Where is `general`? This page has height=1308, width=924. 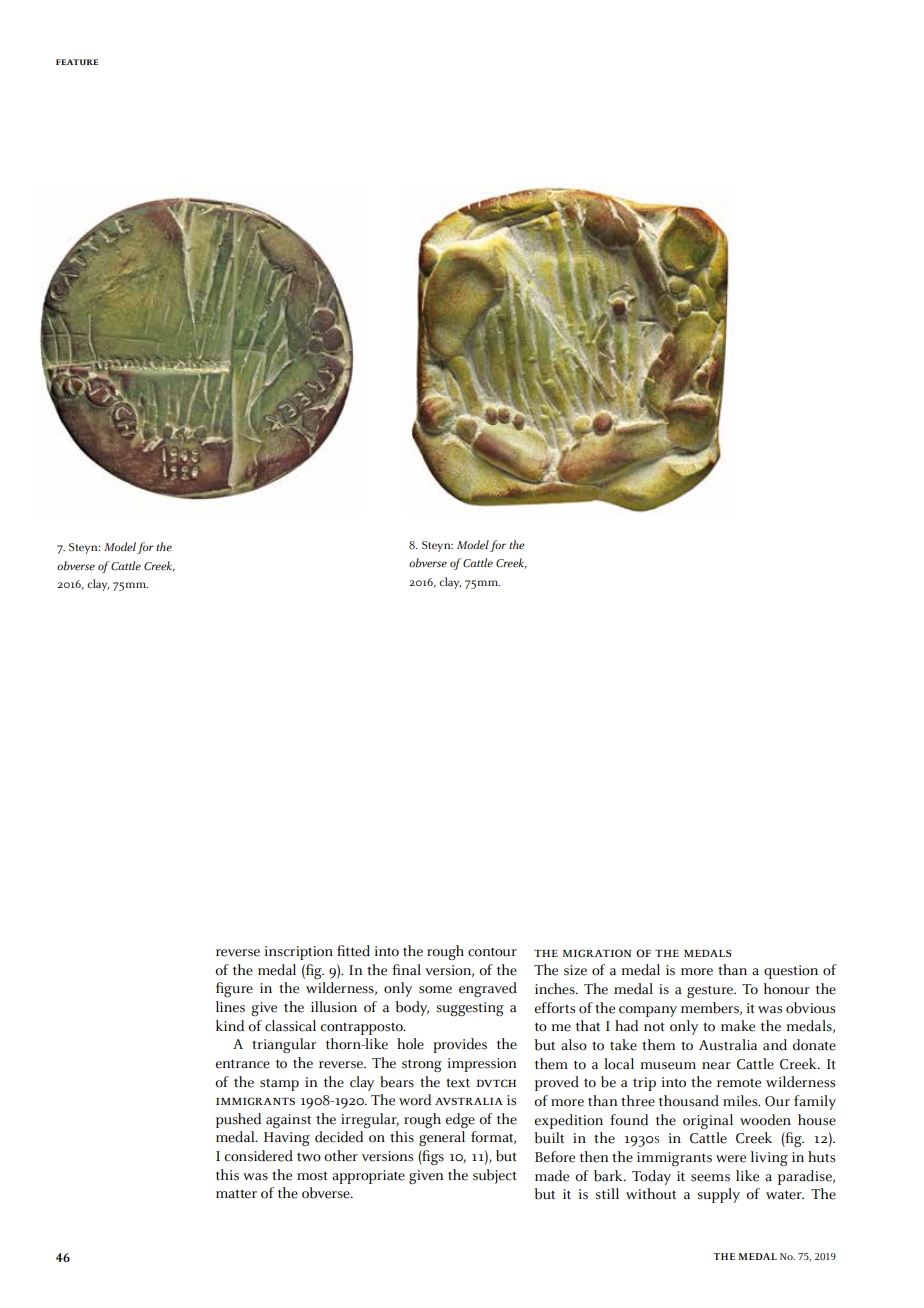
general is located at coordinates (442, 1138).
